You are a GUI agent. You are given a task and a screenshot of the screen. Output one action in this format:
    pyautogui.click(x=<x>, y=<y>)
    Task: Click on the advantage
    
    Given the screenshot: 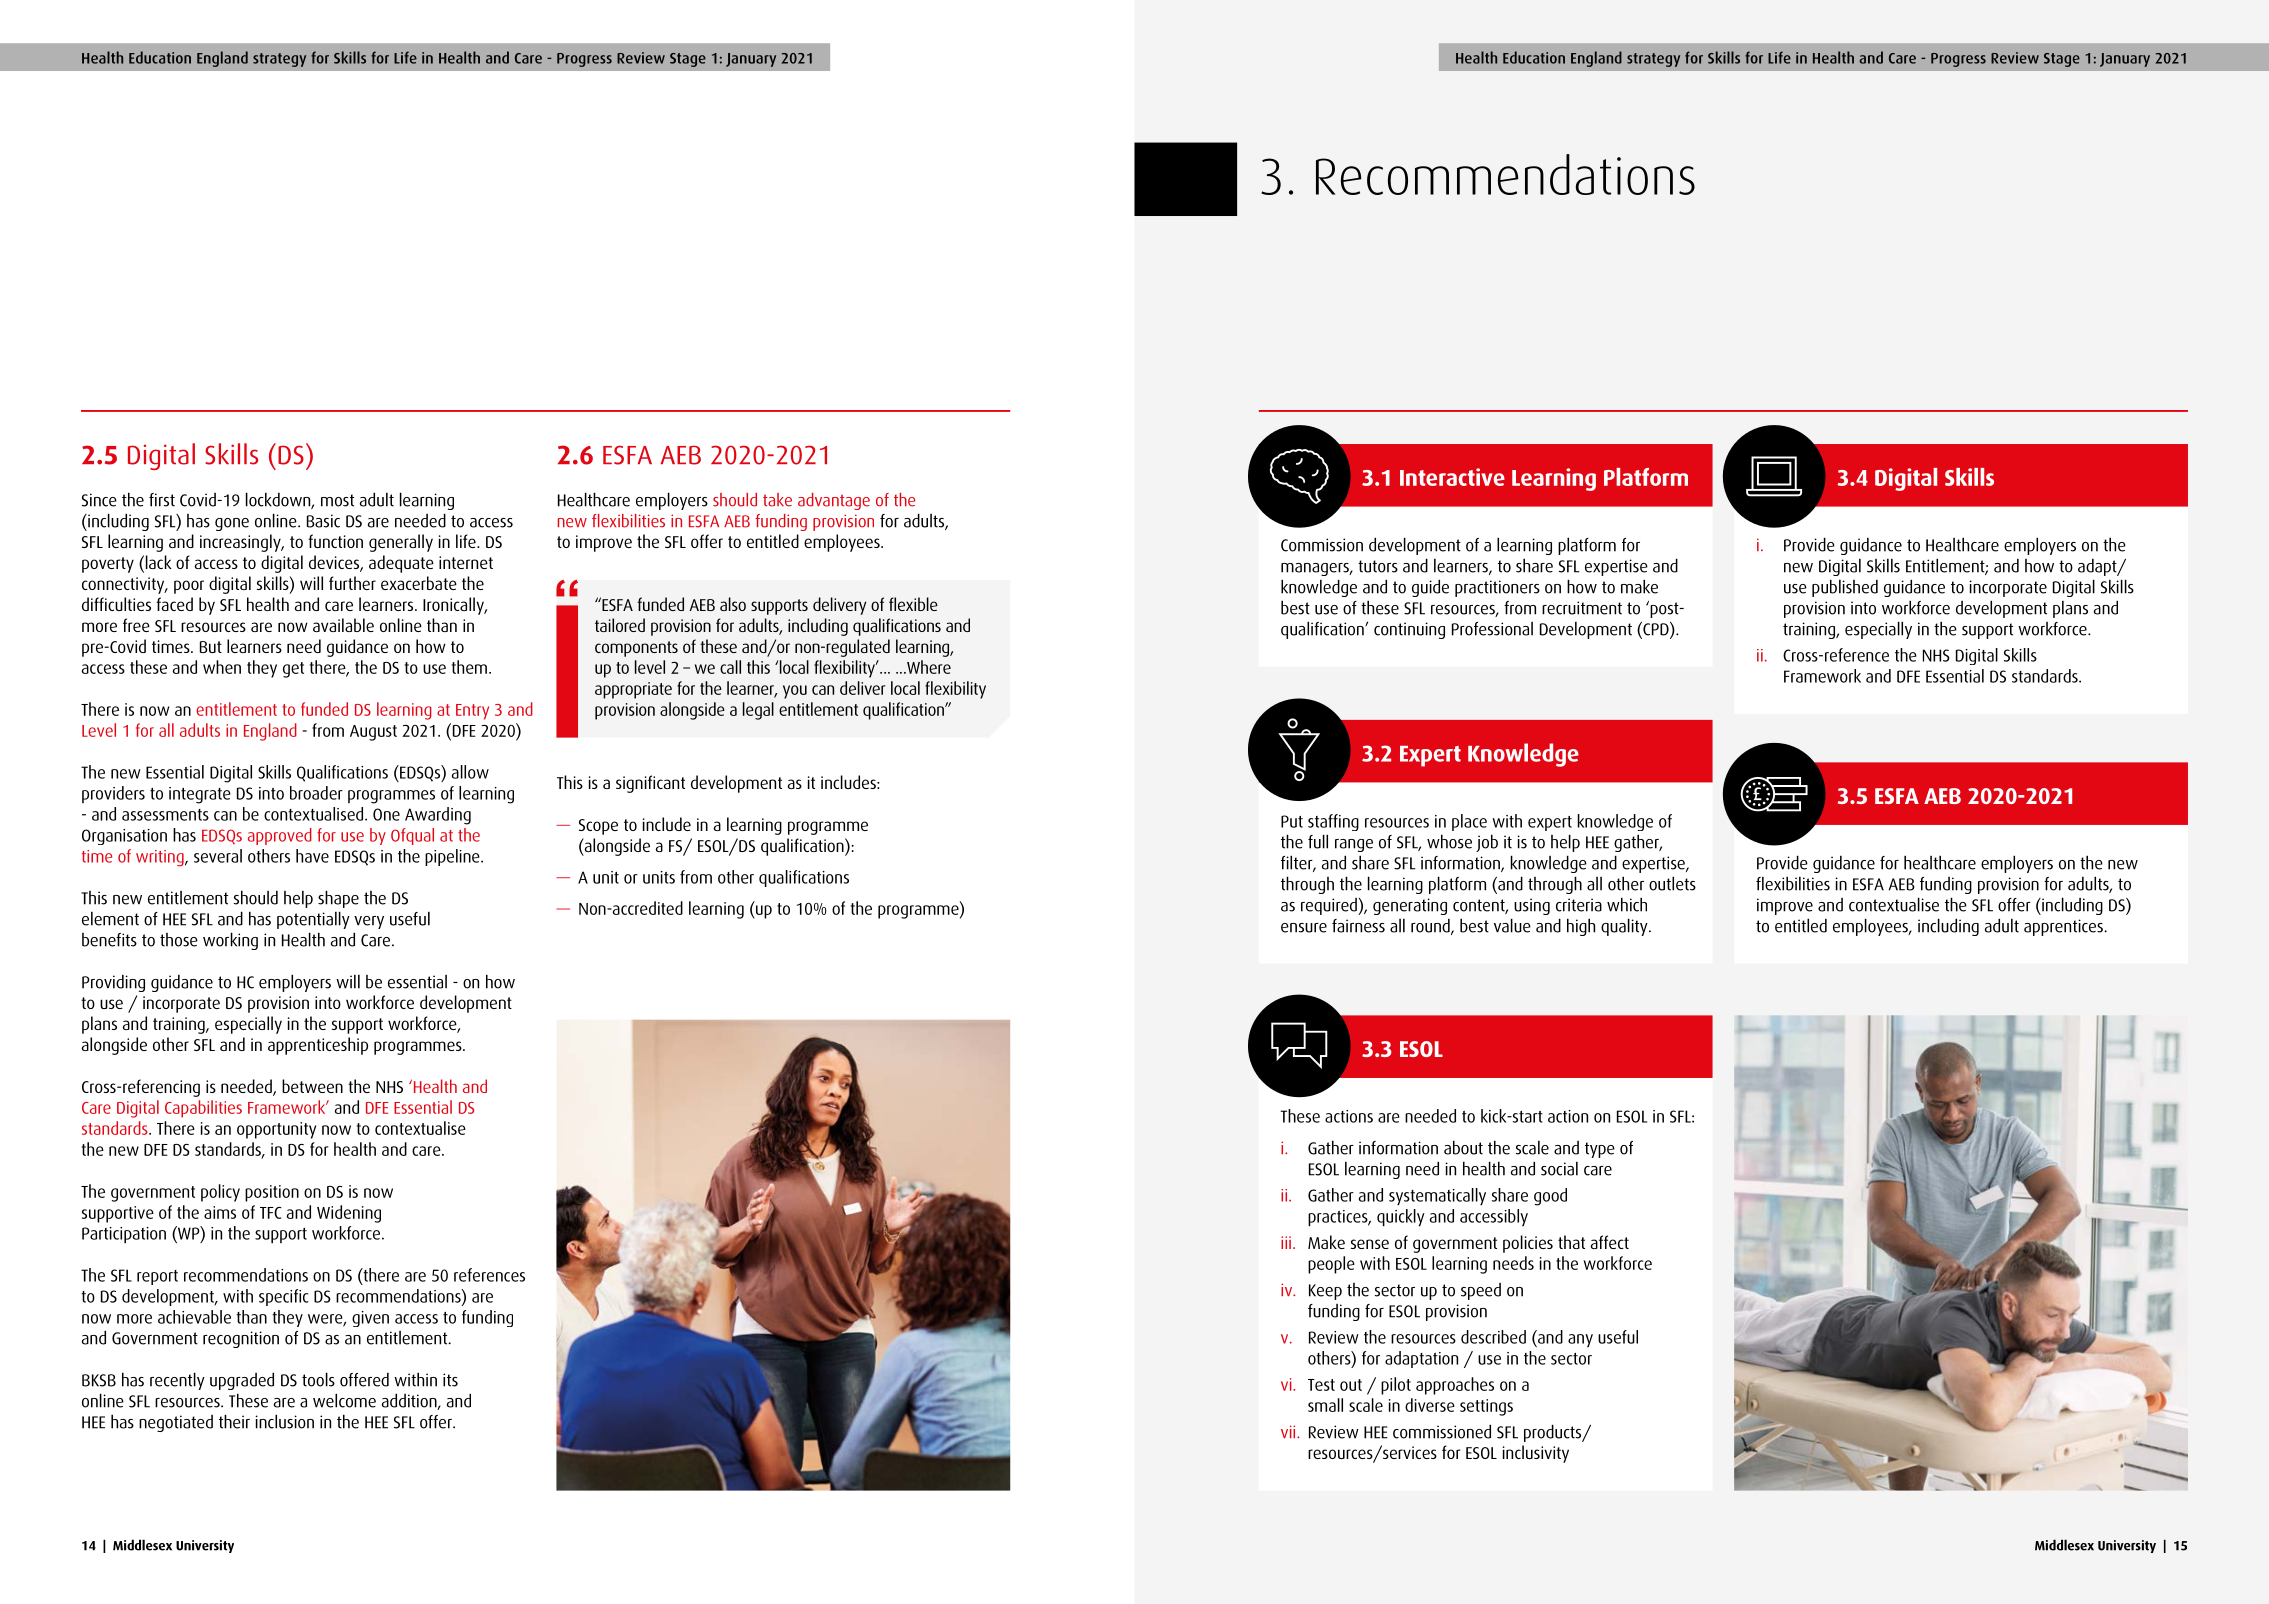 What is the action you would take?
    pyautogui.click(x=834, y=501)
